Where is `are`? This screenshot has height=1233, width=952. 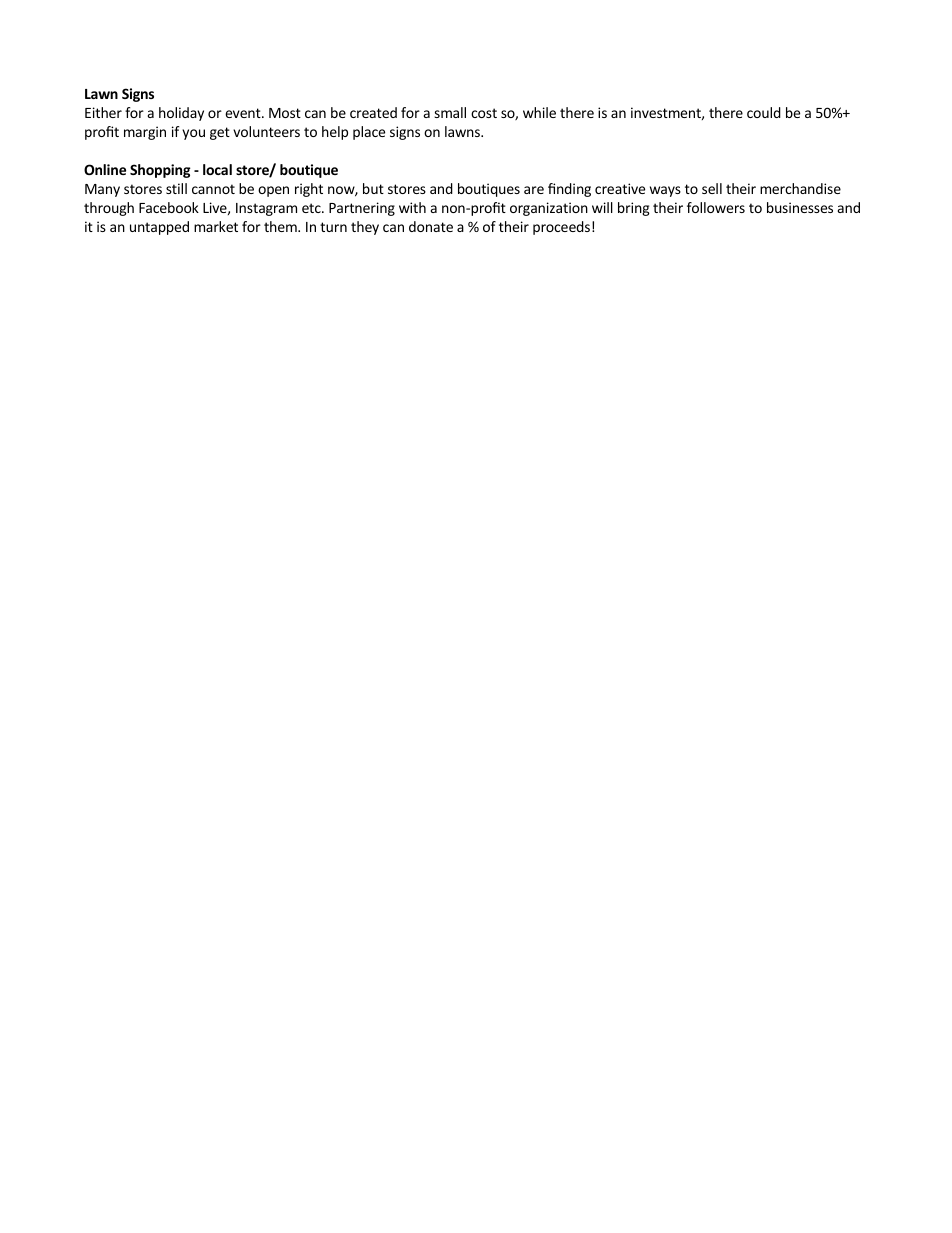
are is located at coordinates (534, 190).
